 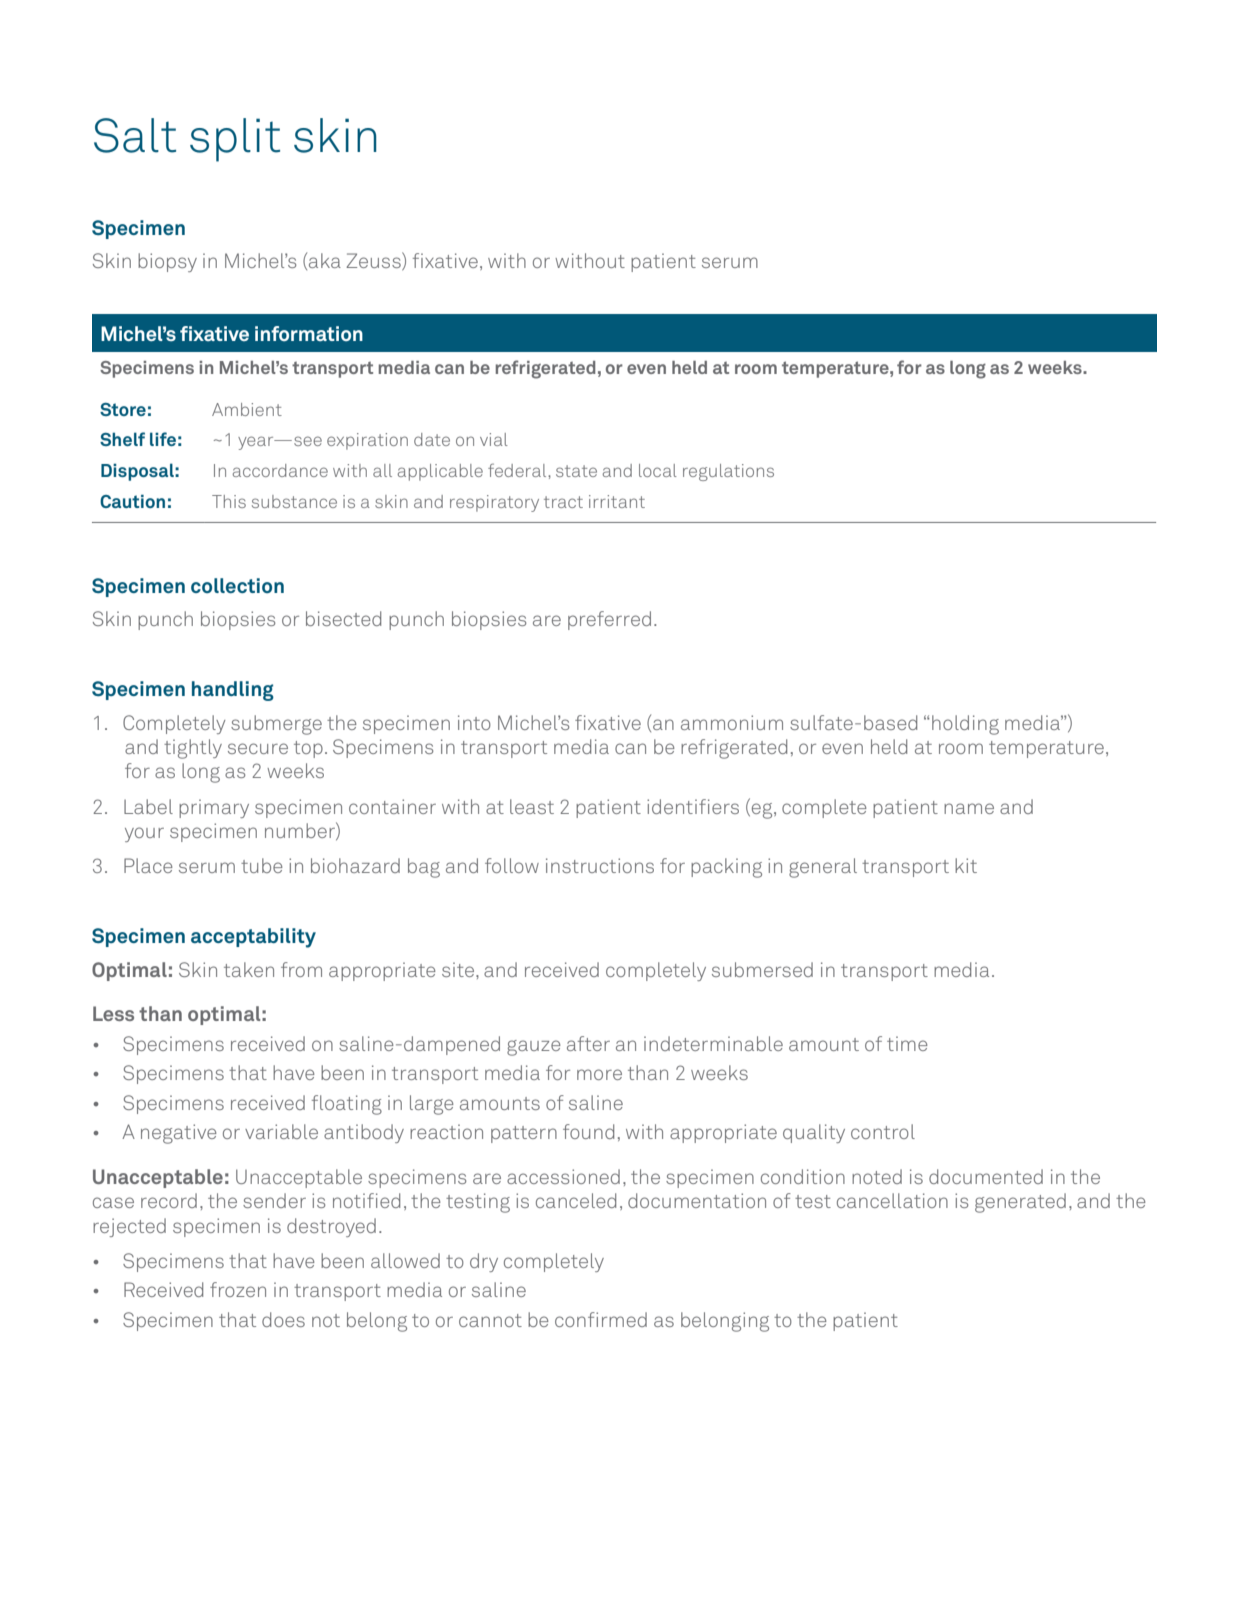 What do you see at coordinates (965, 725) in the screenshot?
I see `holding` at bounding box center [965, 725].
